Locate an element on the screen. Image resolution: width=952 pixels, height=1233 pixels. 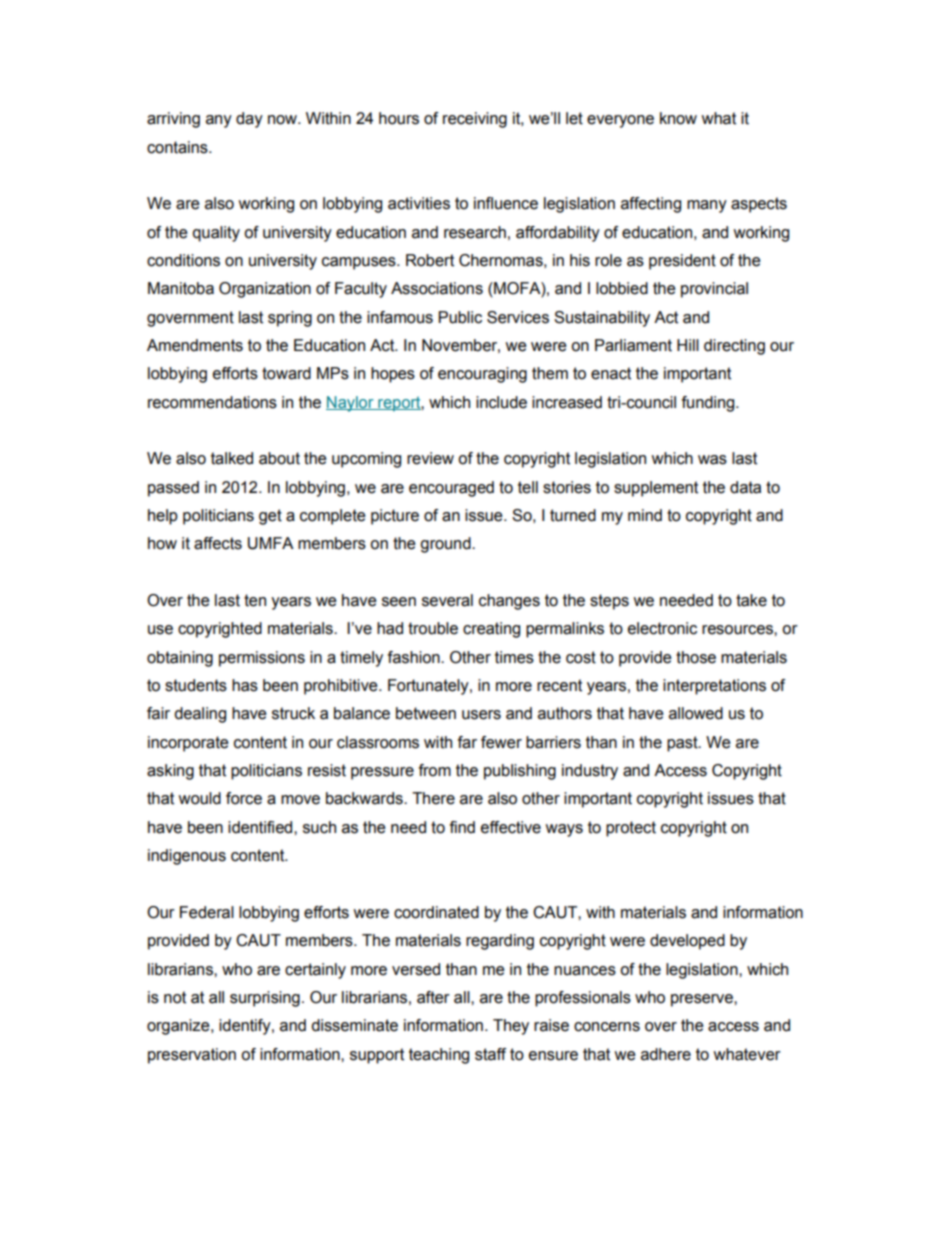
receiving is located at coordinates (475, 120).
